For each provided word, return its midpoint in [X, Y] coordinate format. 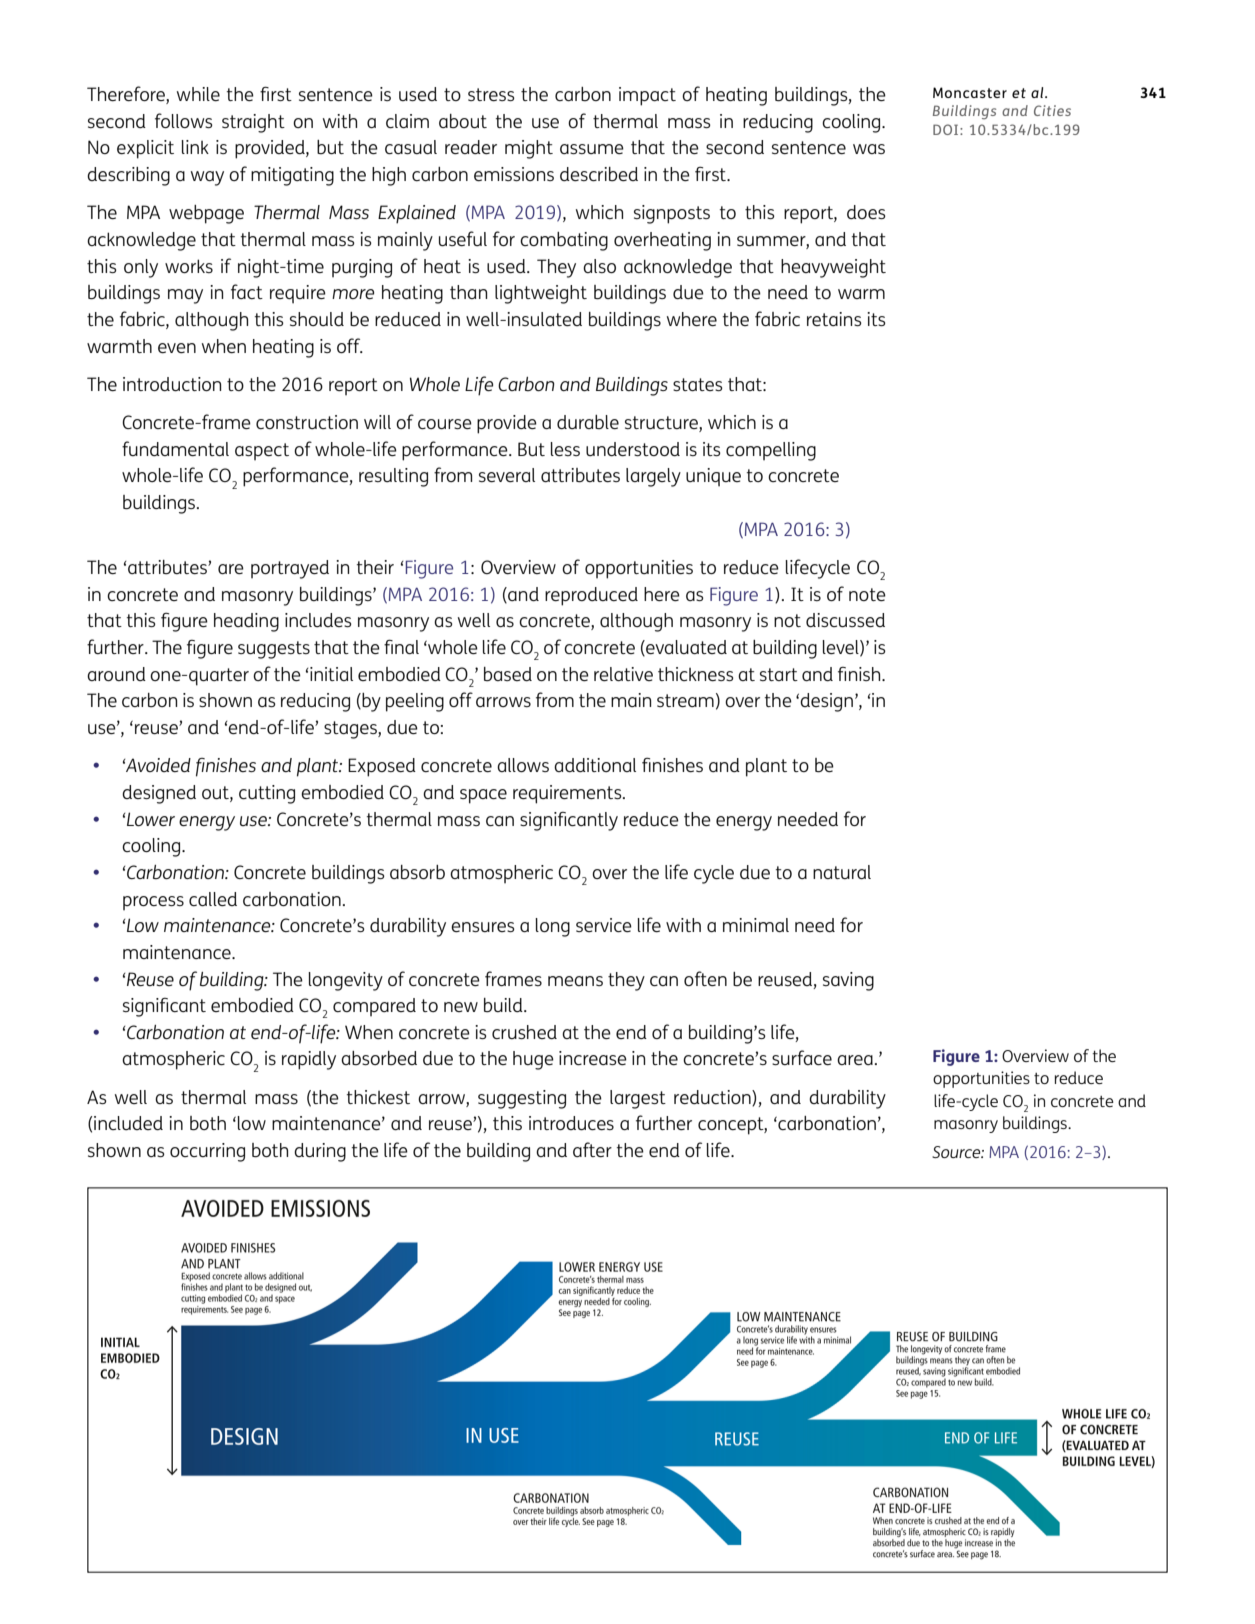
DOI [947, 129]
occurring [207, 1152]
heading [246, 622]
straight [253, 123]
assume [592, 149]
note [867, 594]
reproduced [591, 596]
